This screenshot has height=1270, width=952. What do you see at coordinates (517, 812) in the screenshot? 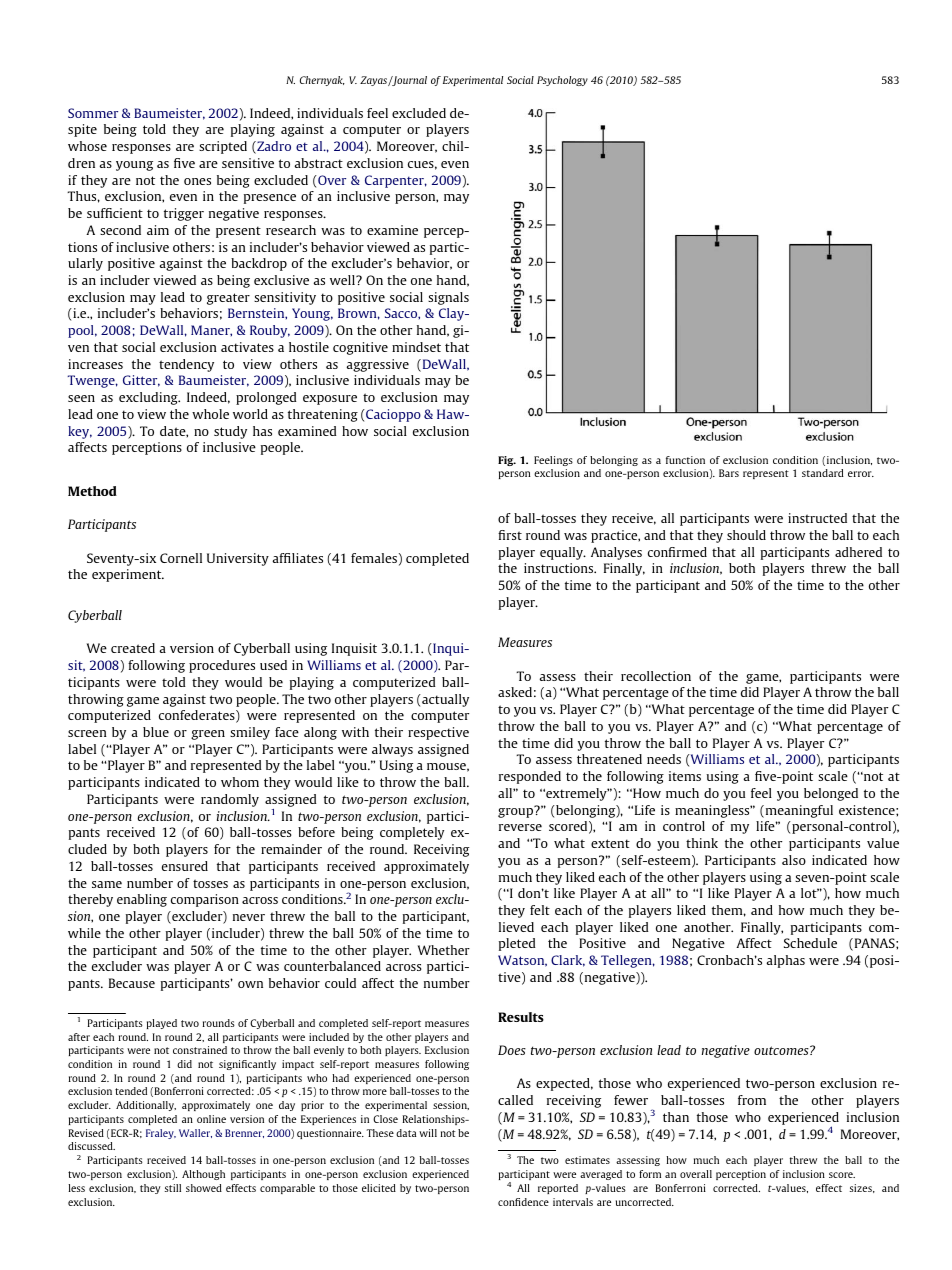
I see `group` at bounding box center [517, 812].
